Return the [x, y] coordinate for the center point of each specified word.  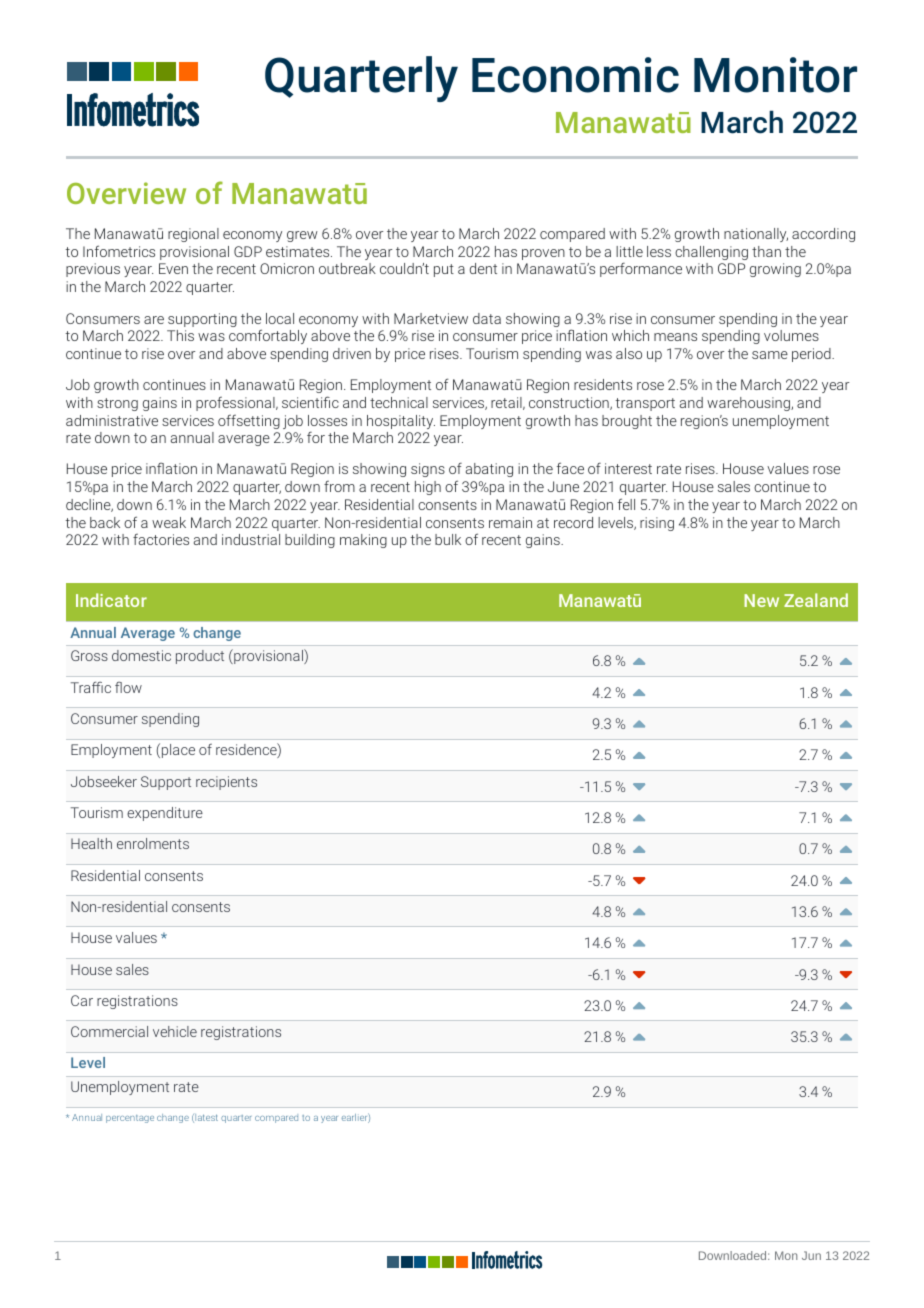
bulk [448, 539]
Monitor [775, 75]
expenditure [165, 814]
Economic [575, 75]
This [180, 335]
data [487, 318]
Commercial [109, 1031]
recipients [226, 783]
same [770, 355]
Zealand [816, 600]
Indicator [111, 600]
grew [302, 236]
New [761, 600]
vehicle [175, 1031]
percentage [130, 1119]
